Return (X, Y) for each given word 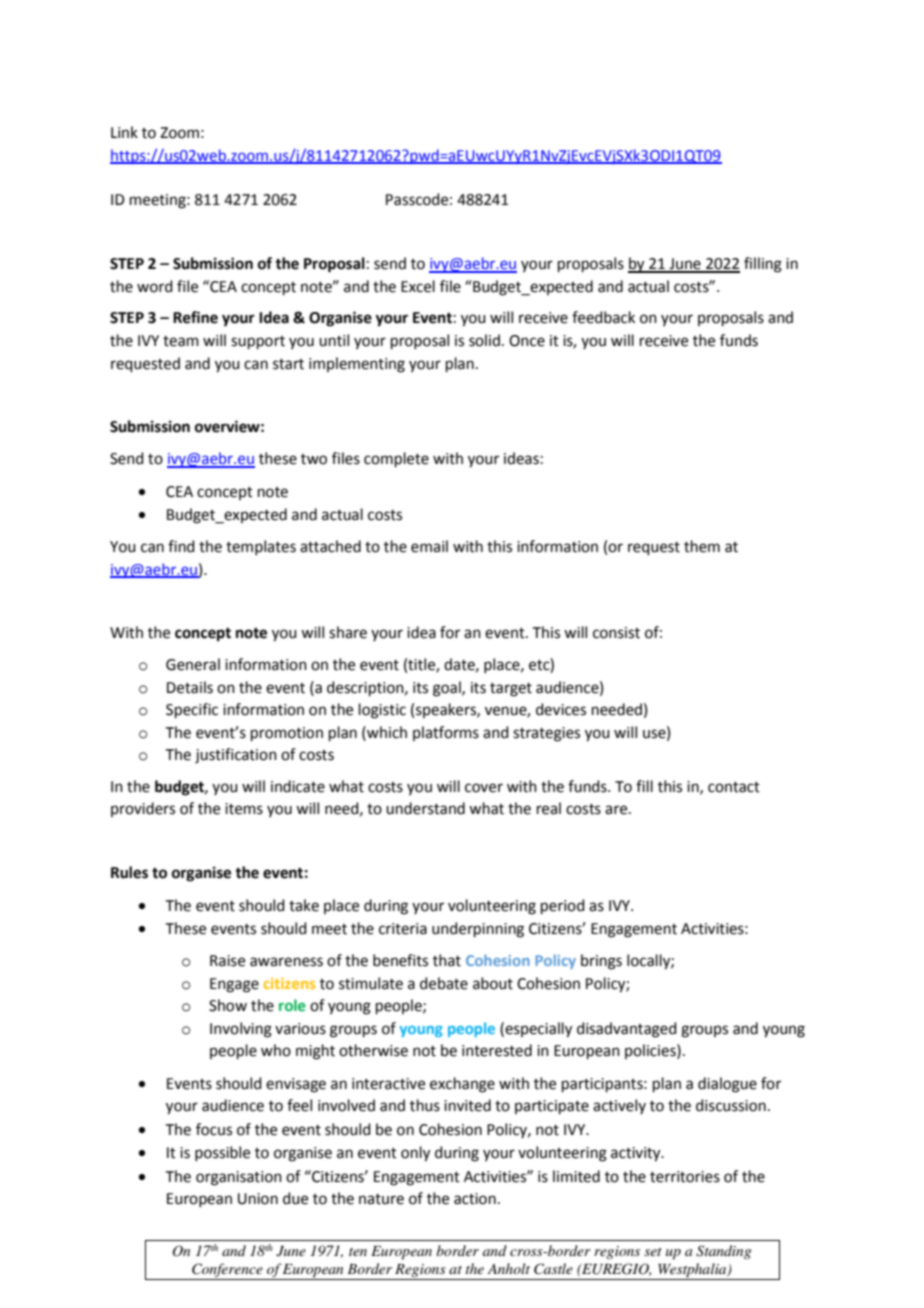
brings (601, 962)
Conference (227, 1271)
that (447, 960)
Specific (192, 710)
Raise (227, 961)
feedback (603, 317)
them (702, 546)
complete (396, 459)
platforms (446, 733)
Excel (418, 286)
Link (124, 132)
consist (616, 633)
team (181, 341)
